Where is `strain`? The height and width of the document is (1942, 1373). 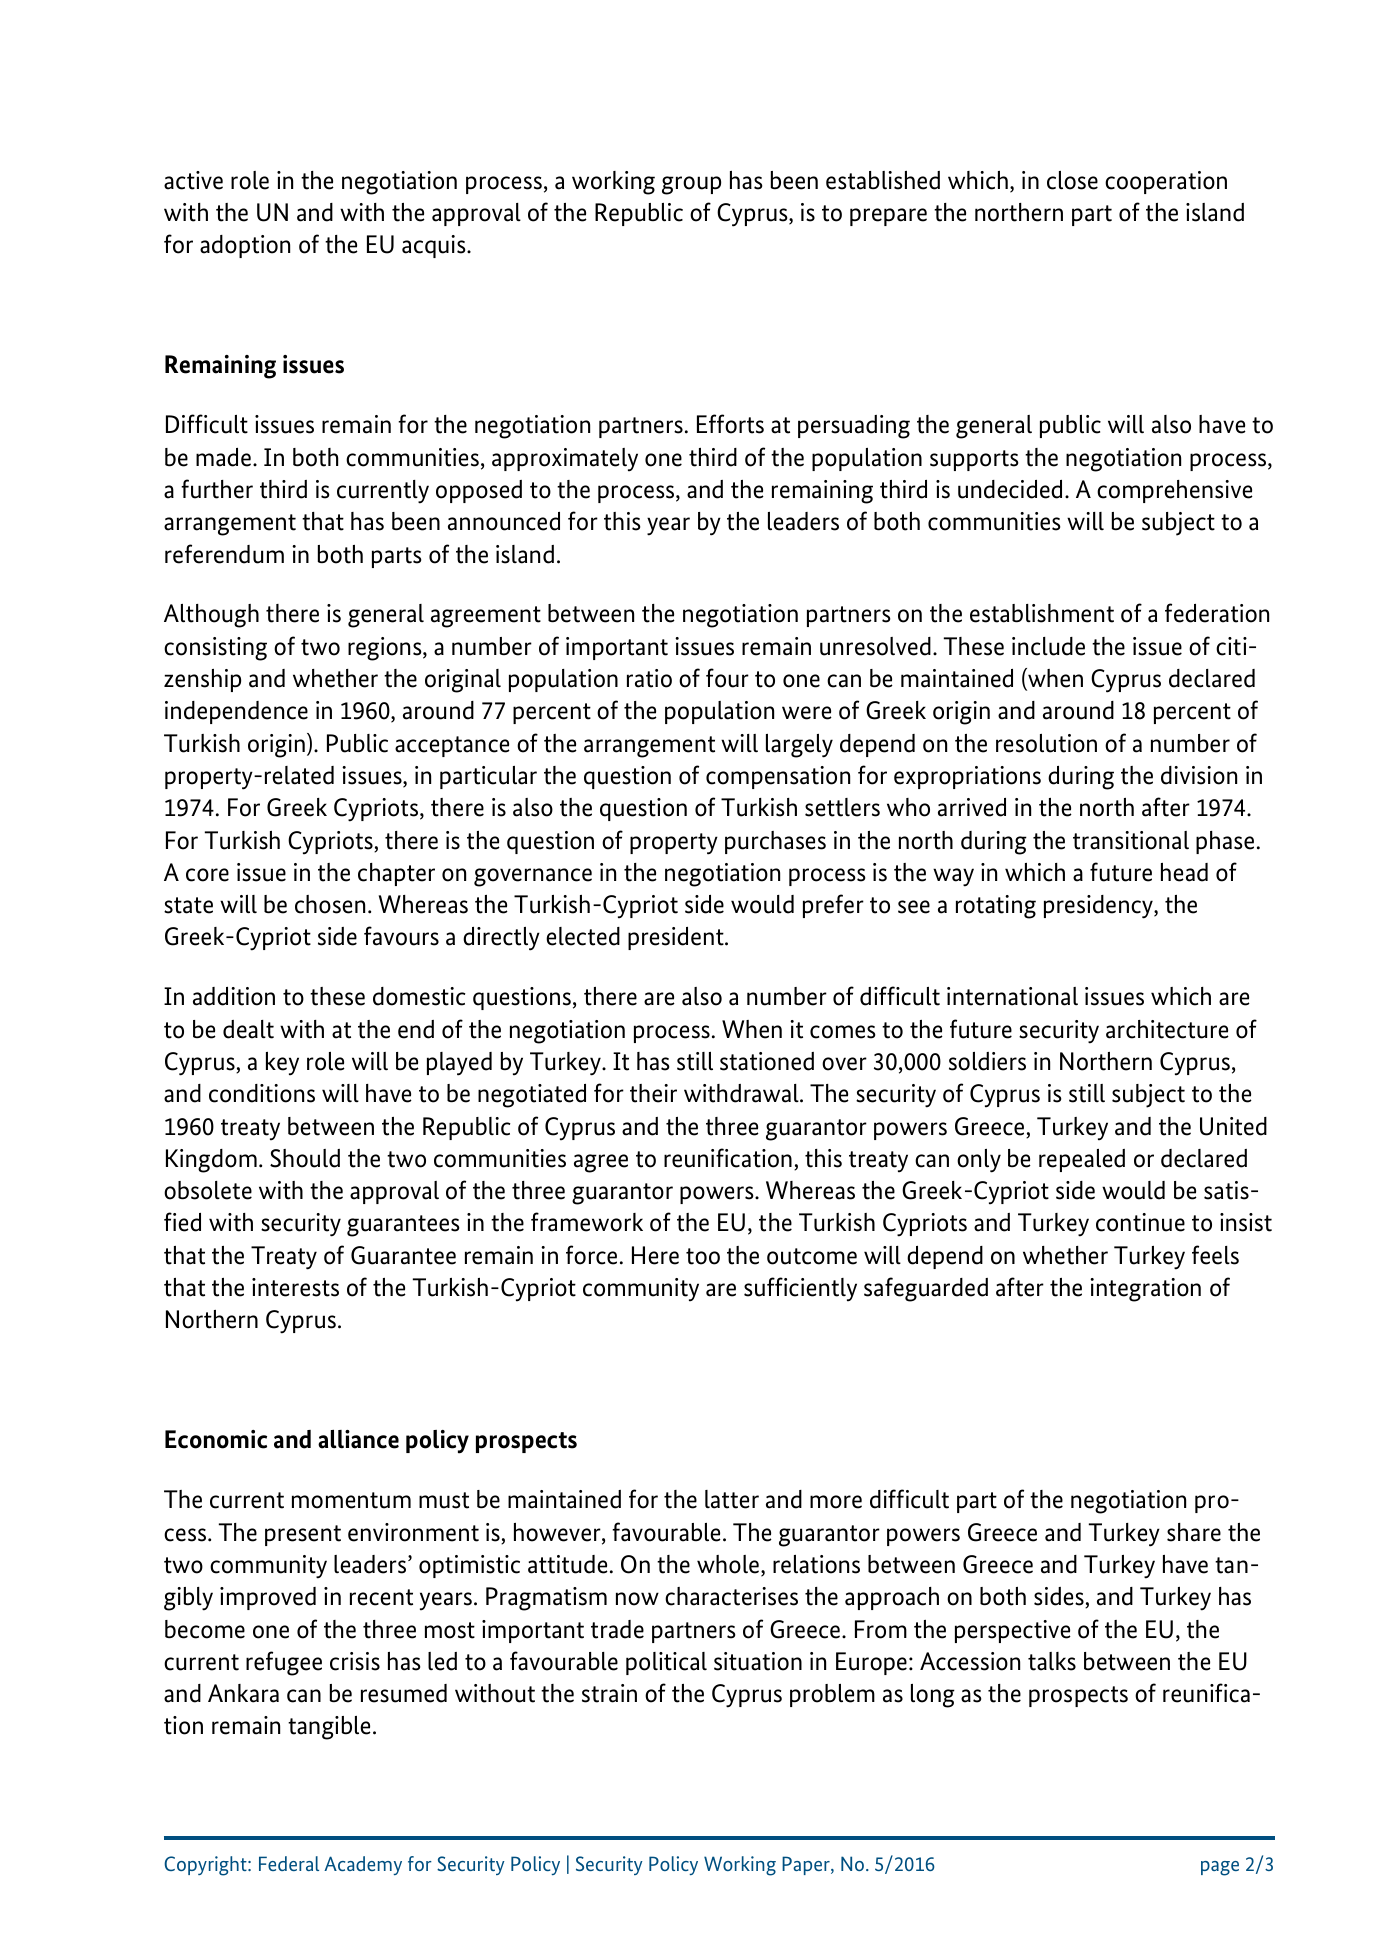
strain is located at coordinates (609, 1693).
